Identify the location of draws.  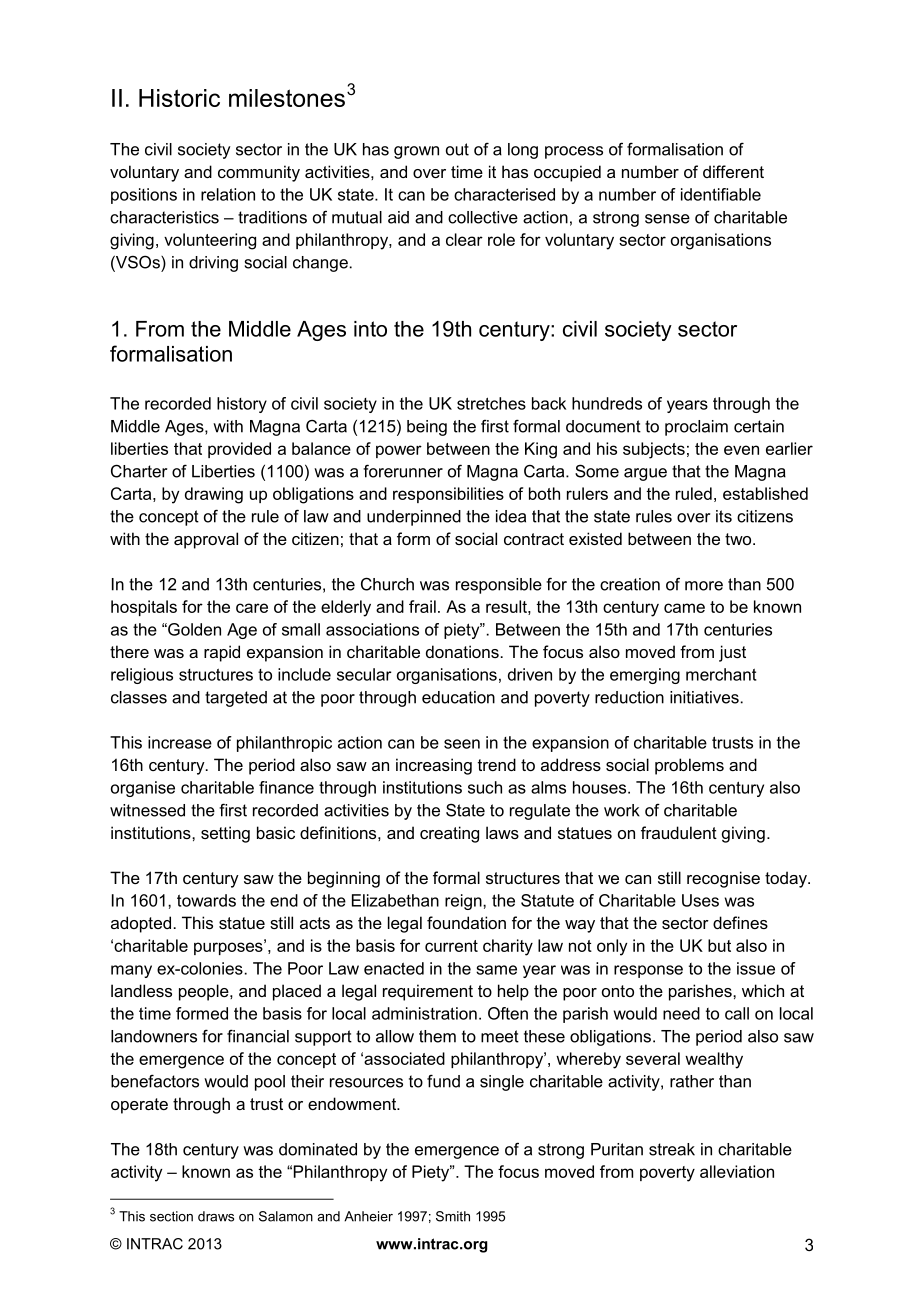
(216, 1216).
